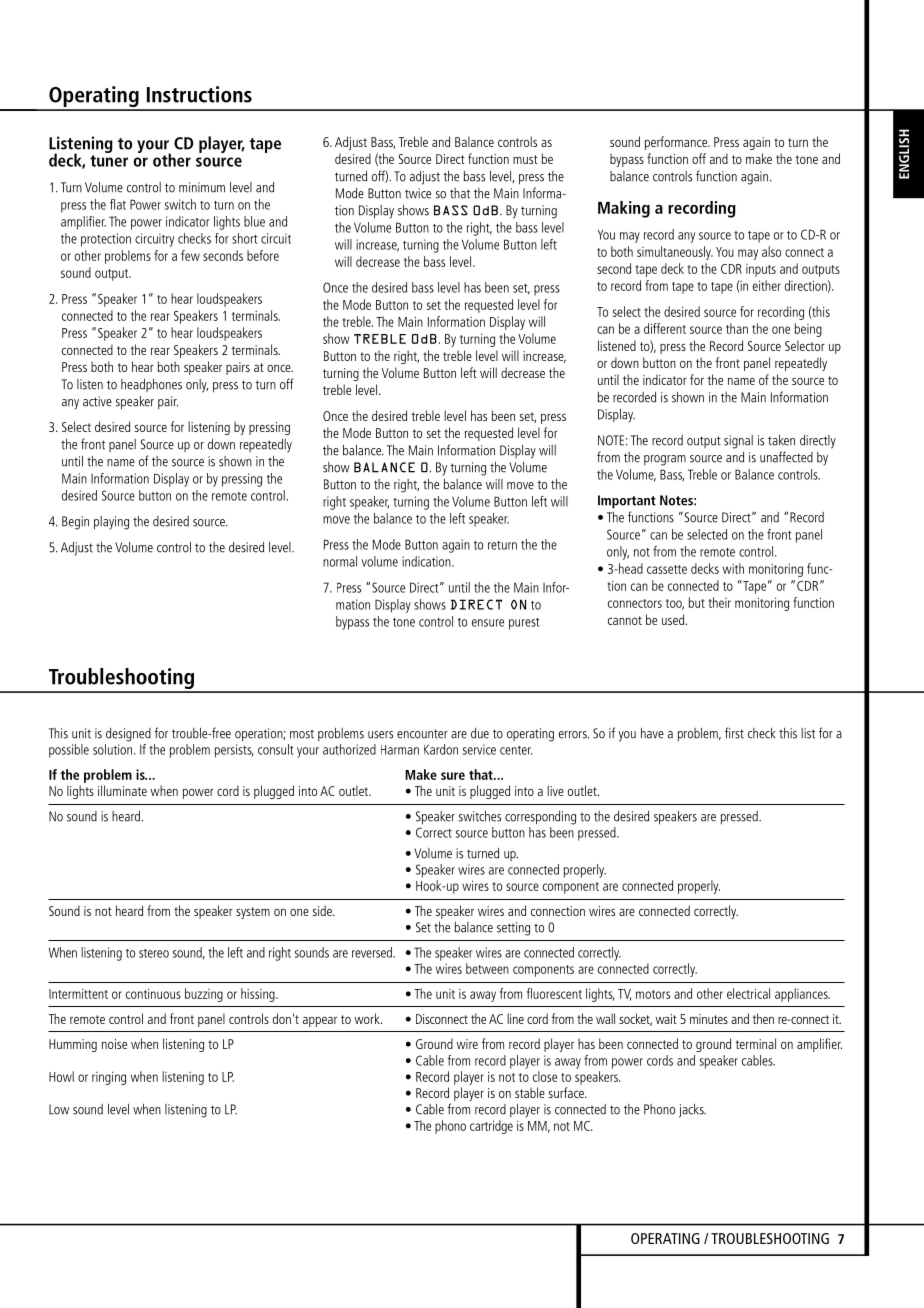  Describe the element at coordinates (418, 193) in the screenshot. I see `twice` at that location.
